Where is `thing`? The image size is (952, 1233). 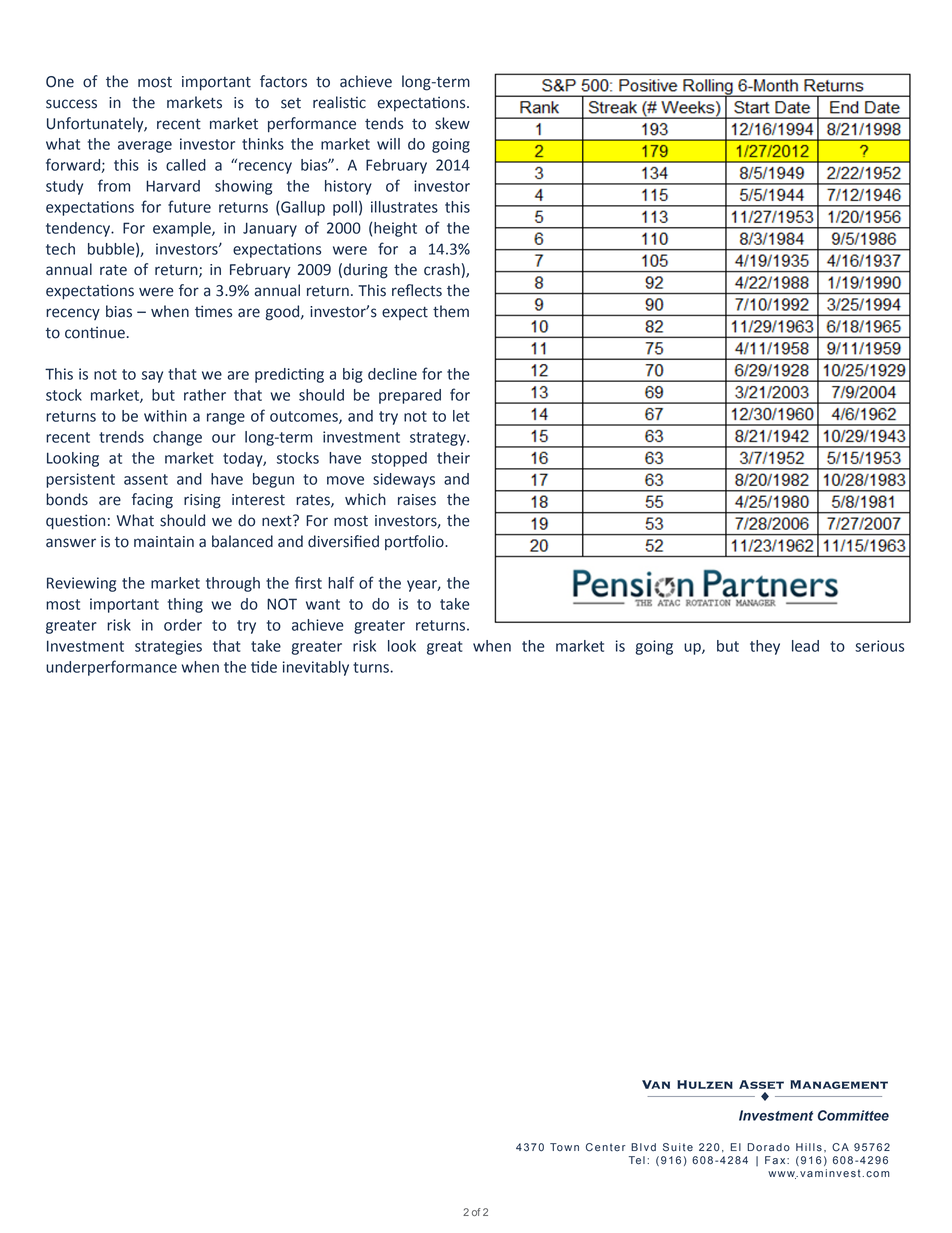 thing is located at coordinates (185, 605).
